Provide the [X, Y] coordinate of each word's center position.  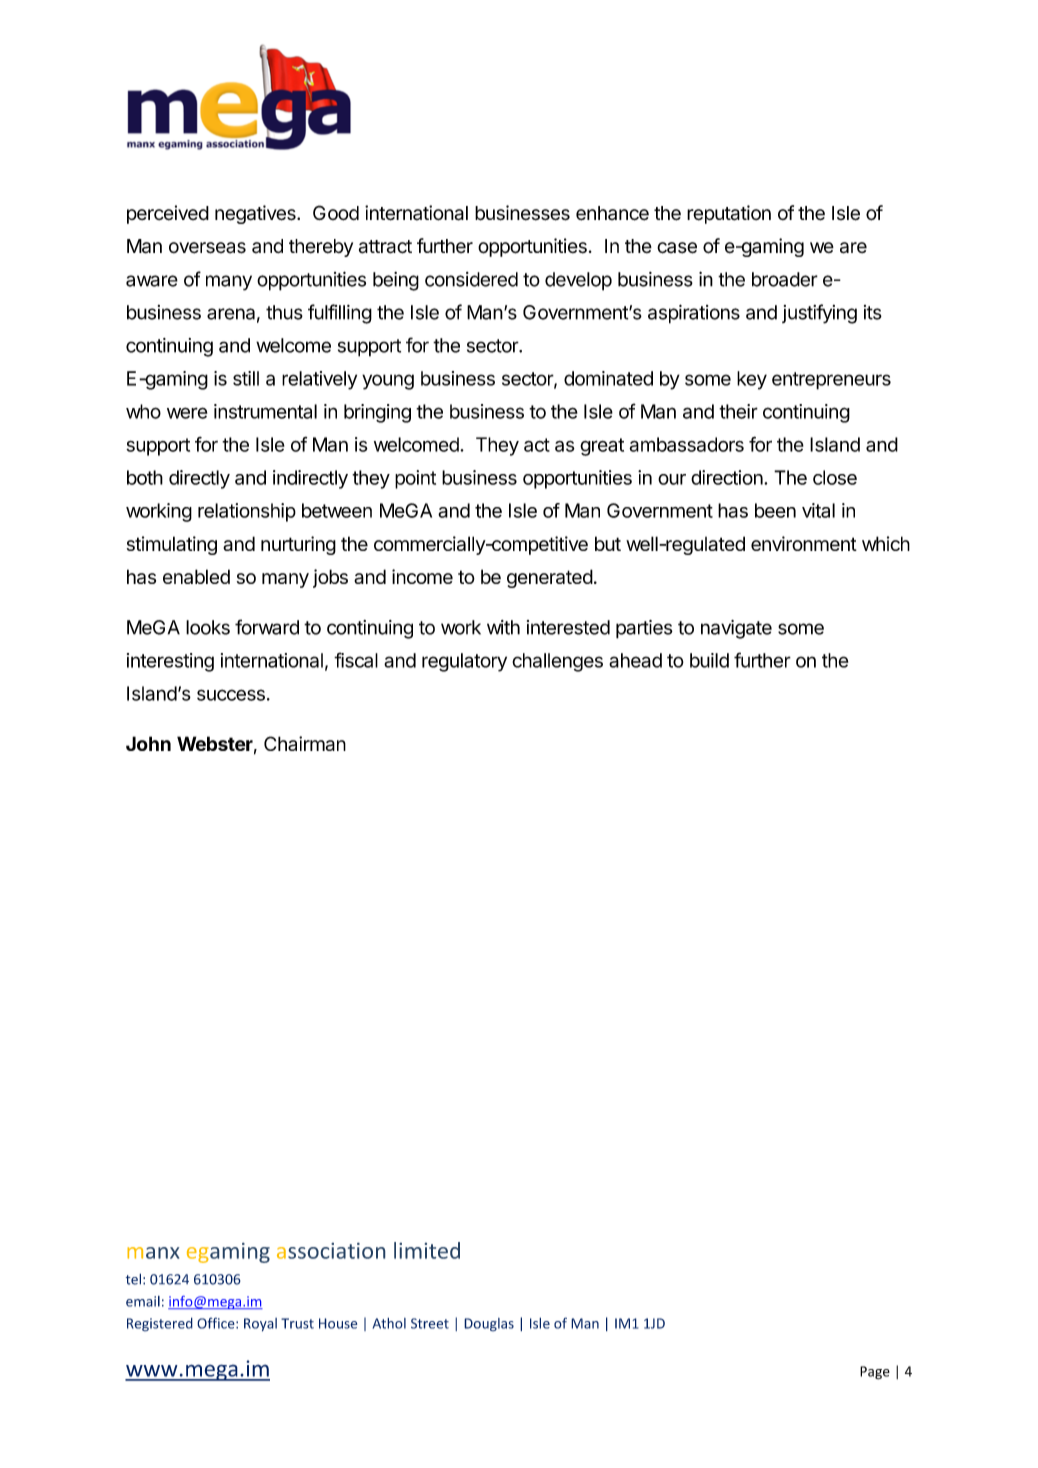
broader [785, 279]
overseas [207, 248]
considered [471, 279]
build [709, 660]
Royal [260, 1325]
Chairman [305, 743]
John [148, 743]
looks [208, 627]
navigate [736, 629]
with [503, 627]
